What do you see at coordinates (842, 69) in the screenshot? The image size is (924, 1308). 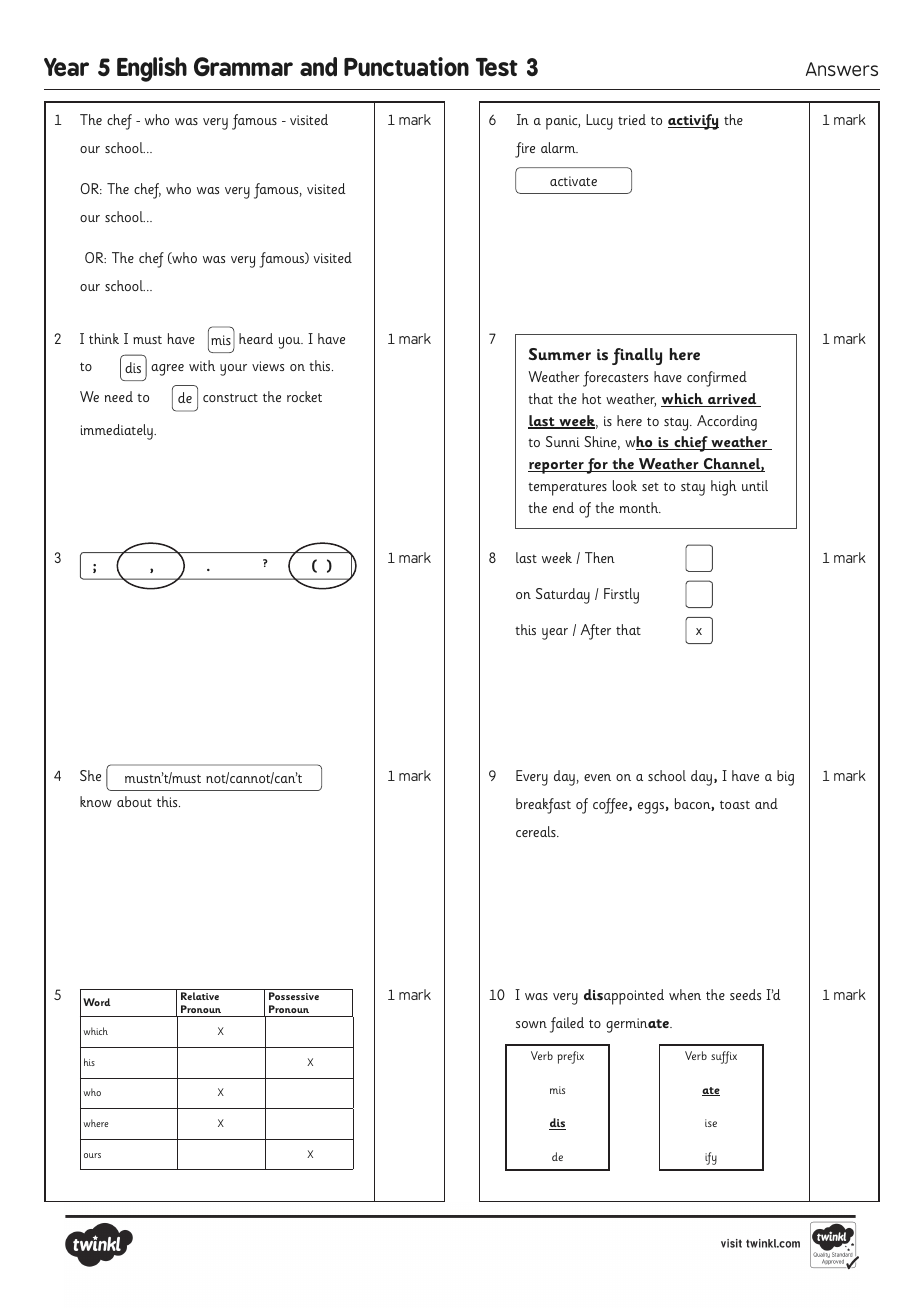 I see `Answers` at bounding box center [842, 69].
